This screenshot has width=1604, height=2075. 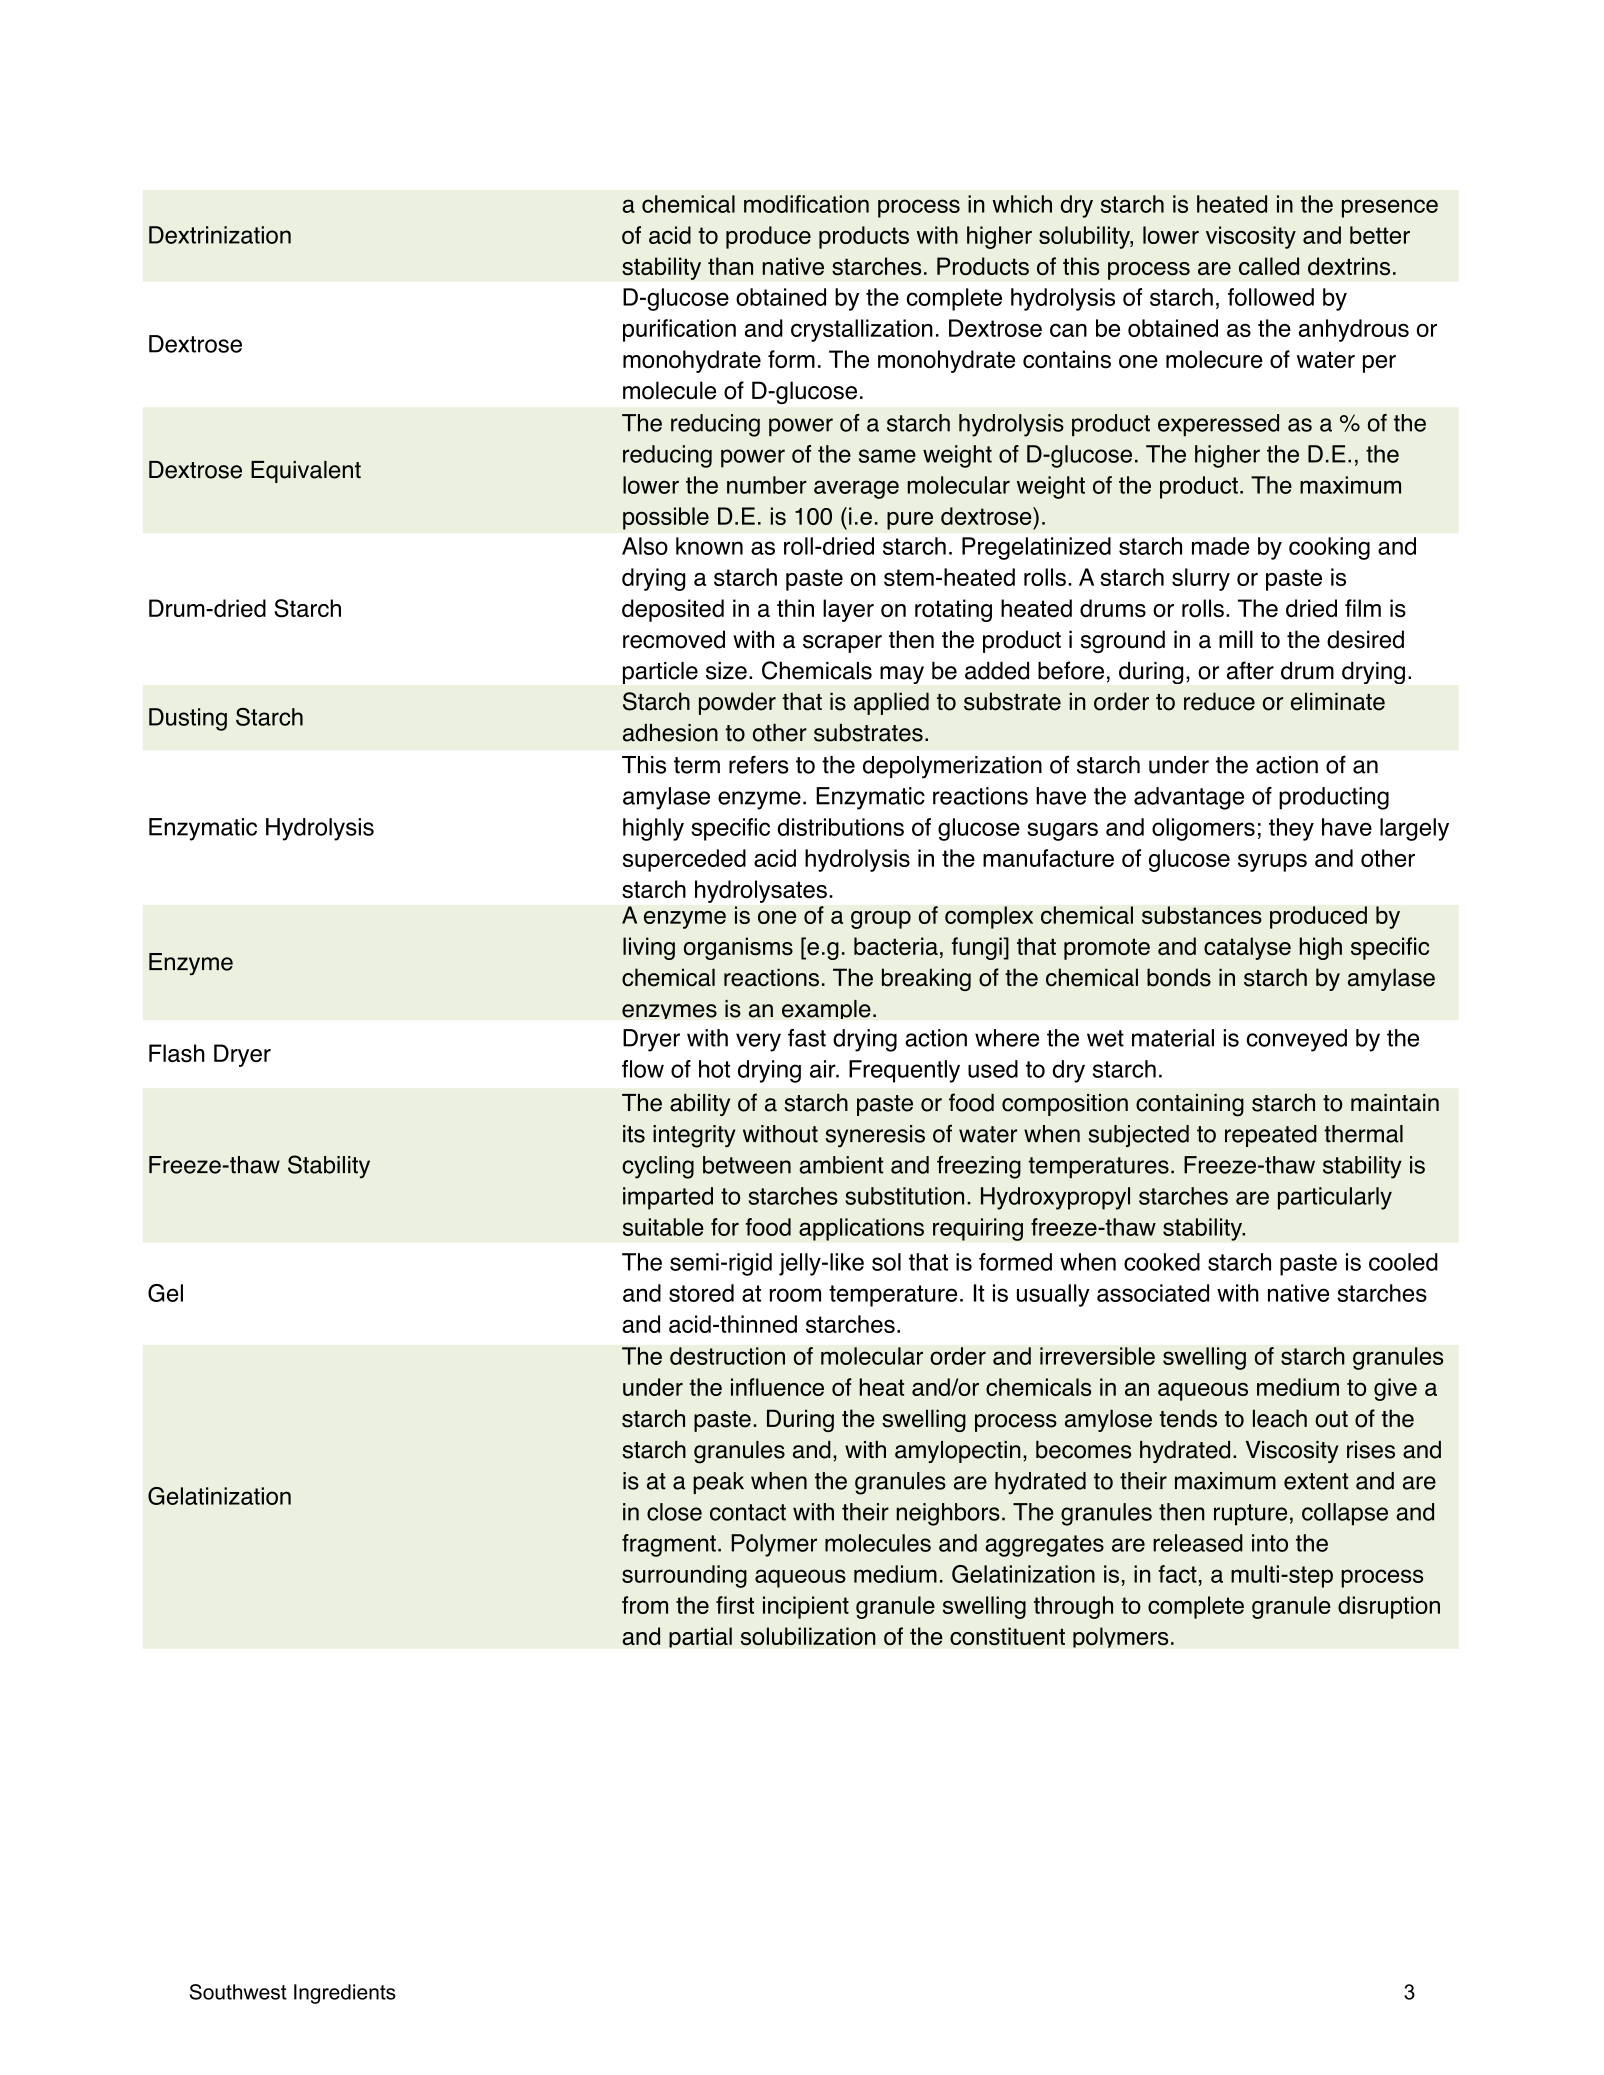 I want to click on close, so click(x=674, y=1512).
